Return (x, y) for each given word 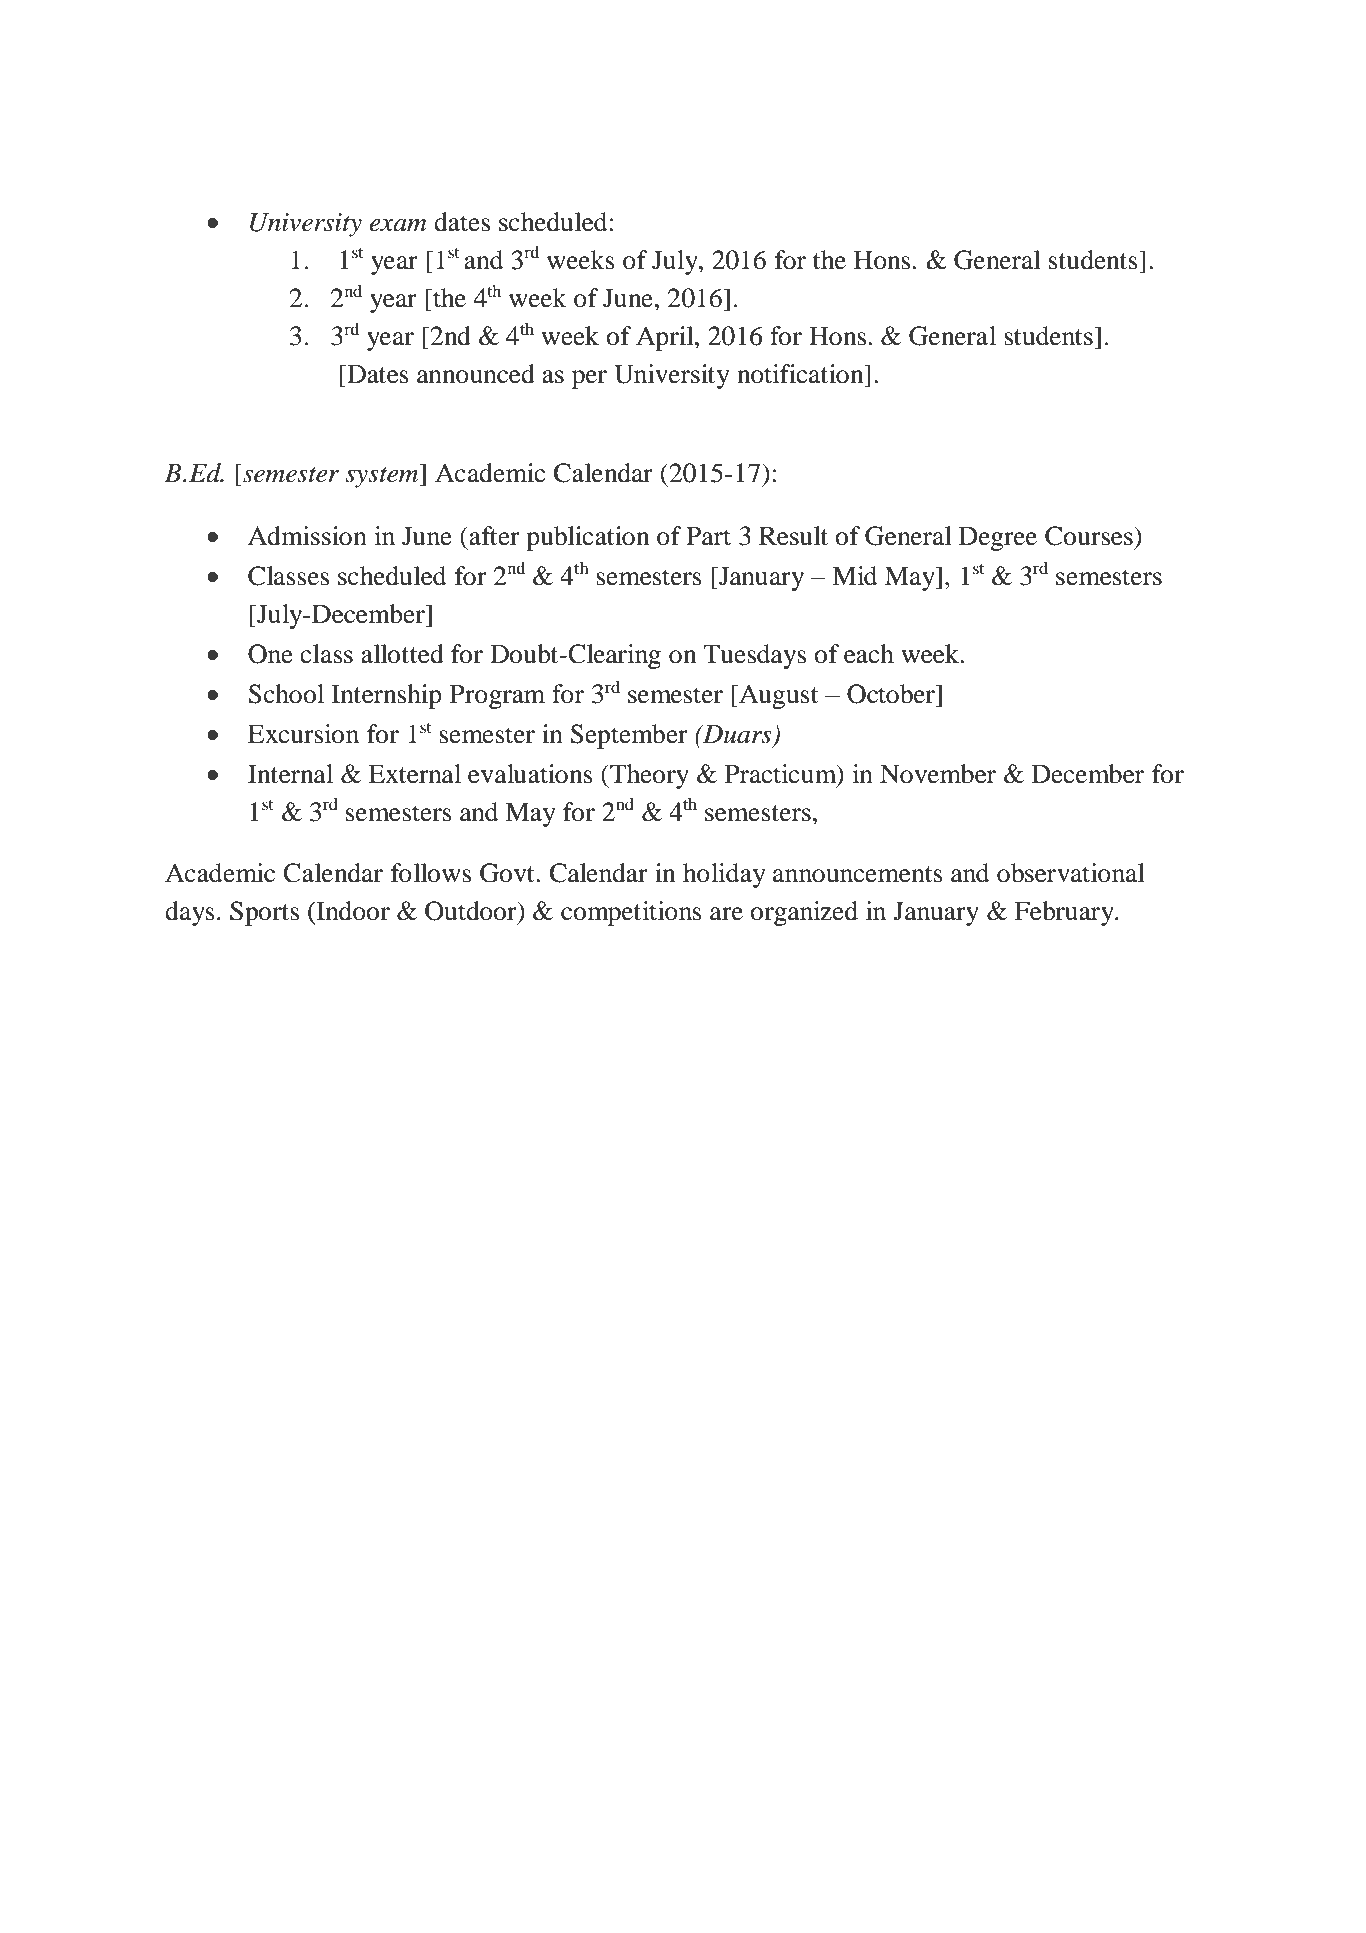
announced (476, 374)
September (629, 736)
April (666, 338)
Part (708, 536)
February (1065, 913)
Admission (307, 536)
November (938, 774)
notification (801, 374)
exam (398, 225)
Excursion (303, 734)
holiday (724, 875)
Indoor (352, 911)
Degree (998, 538)
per (589, 379)
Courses (1090, 536)
